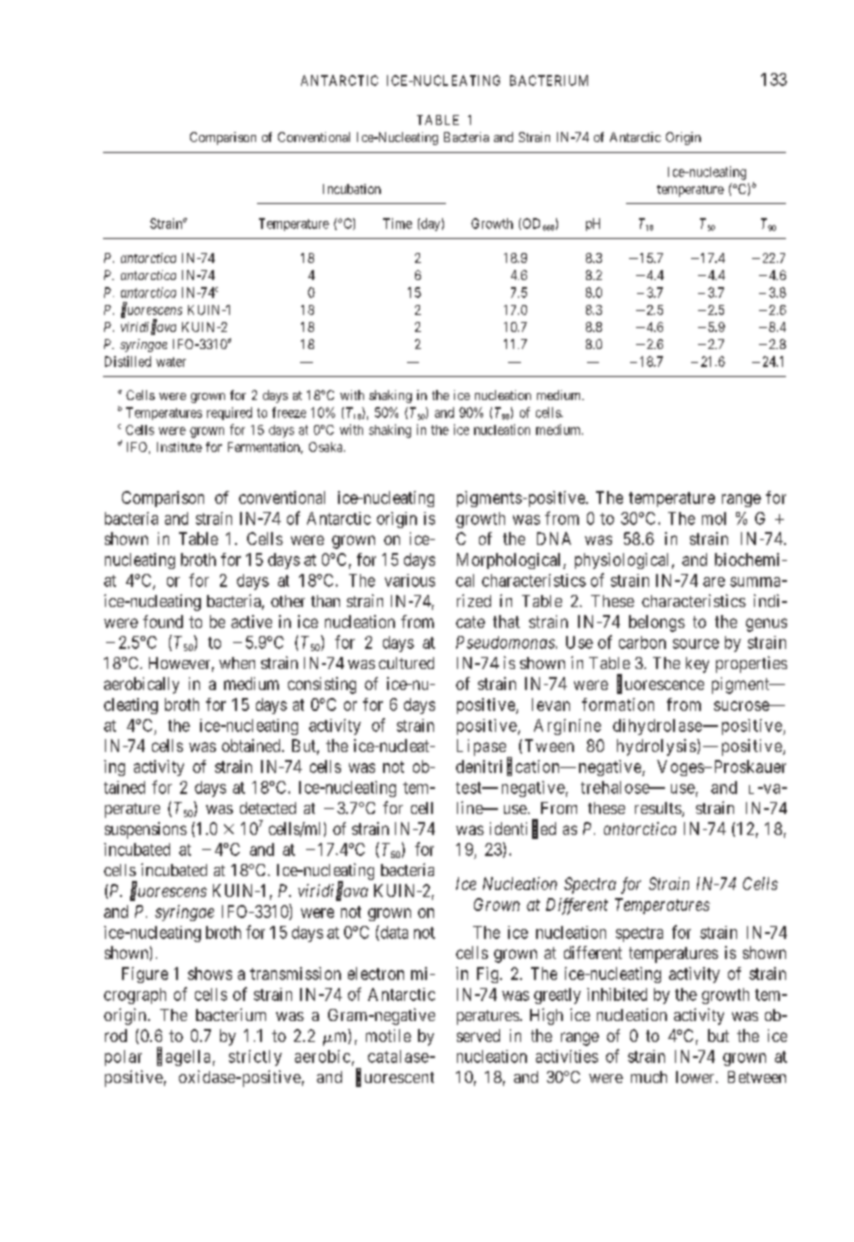 This screenshot has width=854, height=1242. What do you see at coordinates (352, 189) in the screenshot?
I see `Incubation` at bounding box center [352, 189].
